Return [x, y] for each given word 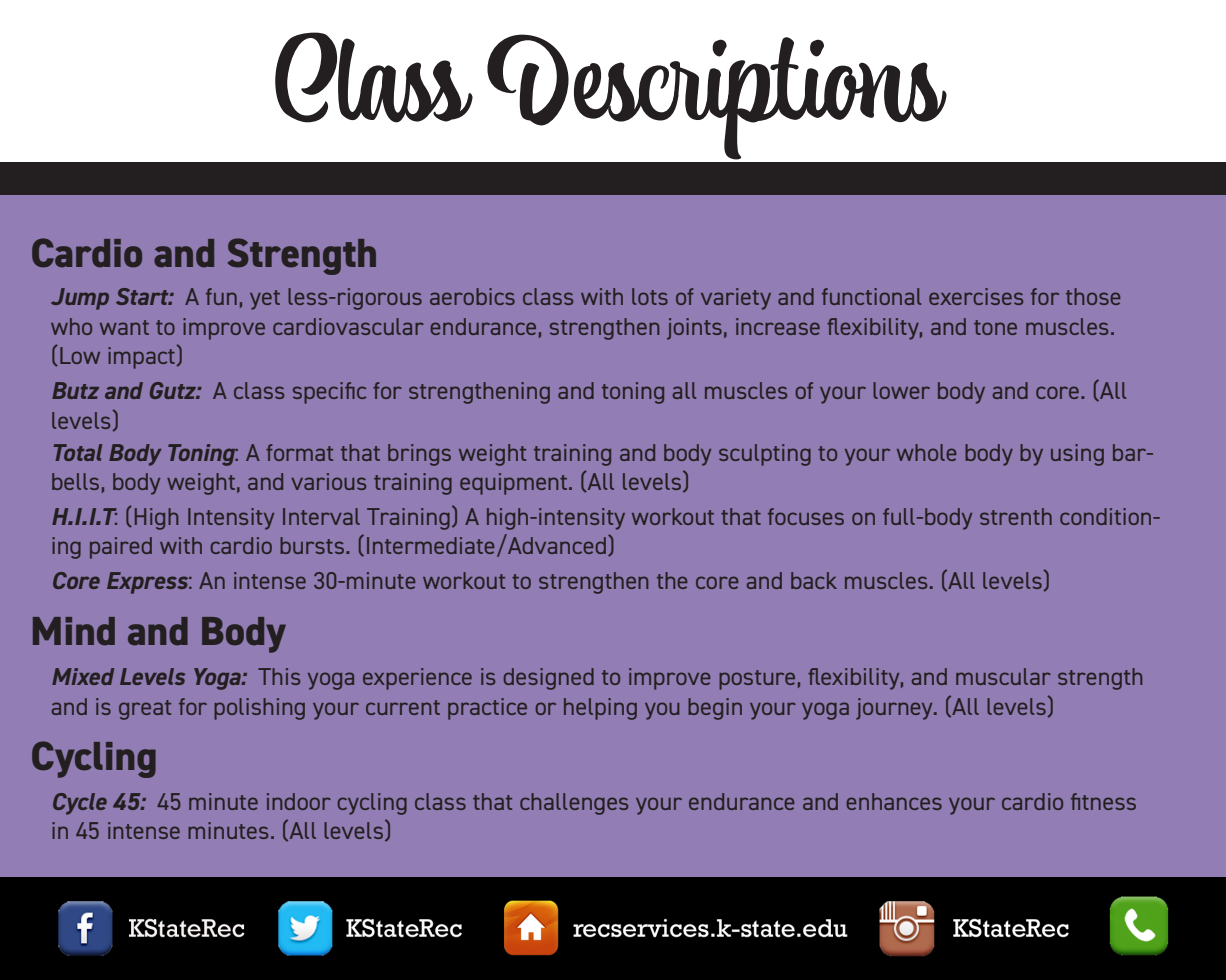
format [299, 452]
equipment [515, 484]
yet [265, 300]
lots [650, 296]
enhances [894, 801]
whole [926, 452]
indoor [299, 801]
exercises [976, 296]
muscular [1003, 676]
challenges [574, 804]
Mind [74, 631]
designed [549, 679]
